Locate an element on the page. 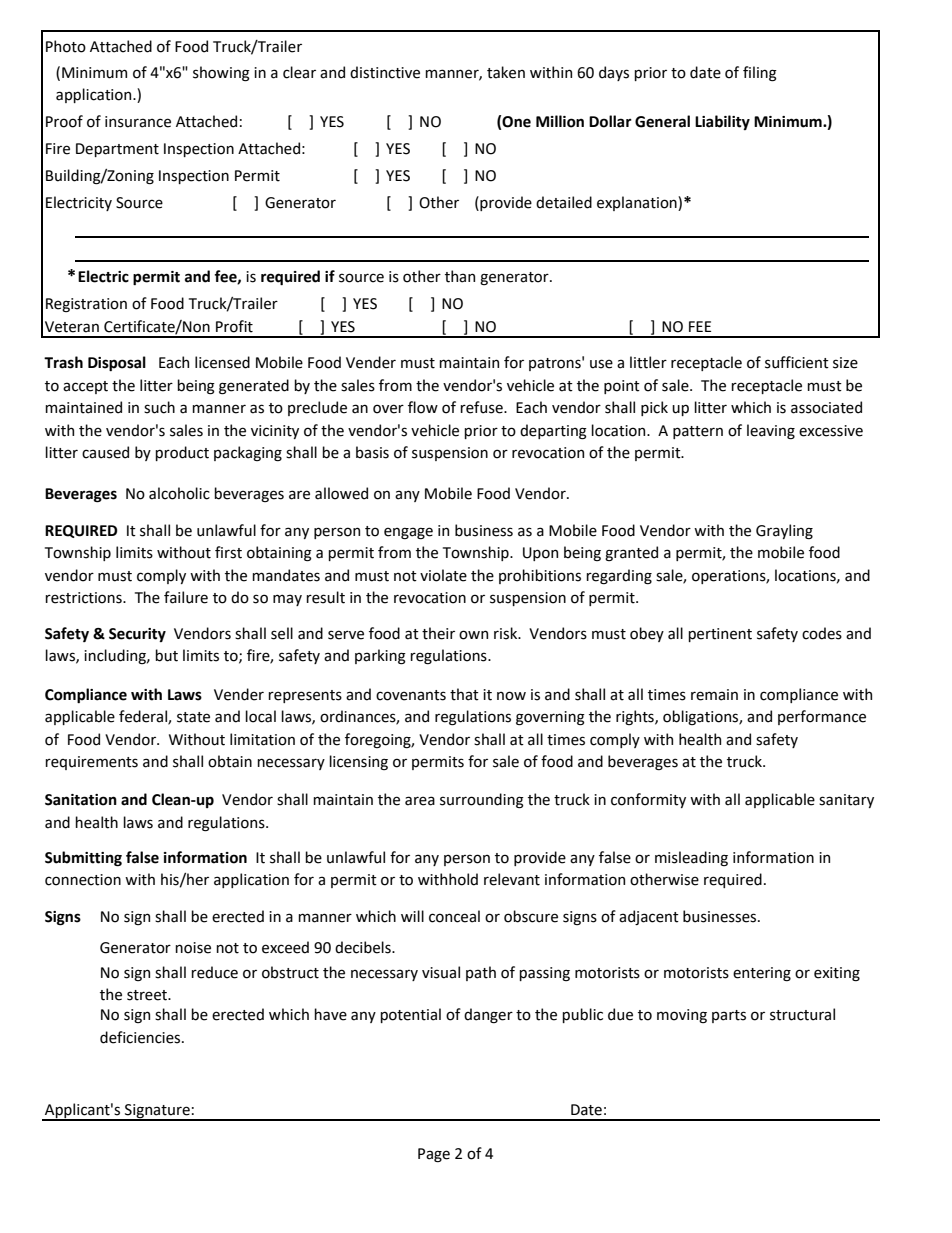 This document has width=952, height=1233. Page is located at coordinates (434, 1155).
